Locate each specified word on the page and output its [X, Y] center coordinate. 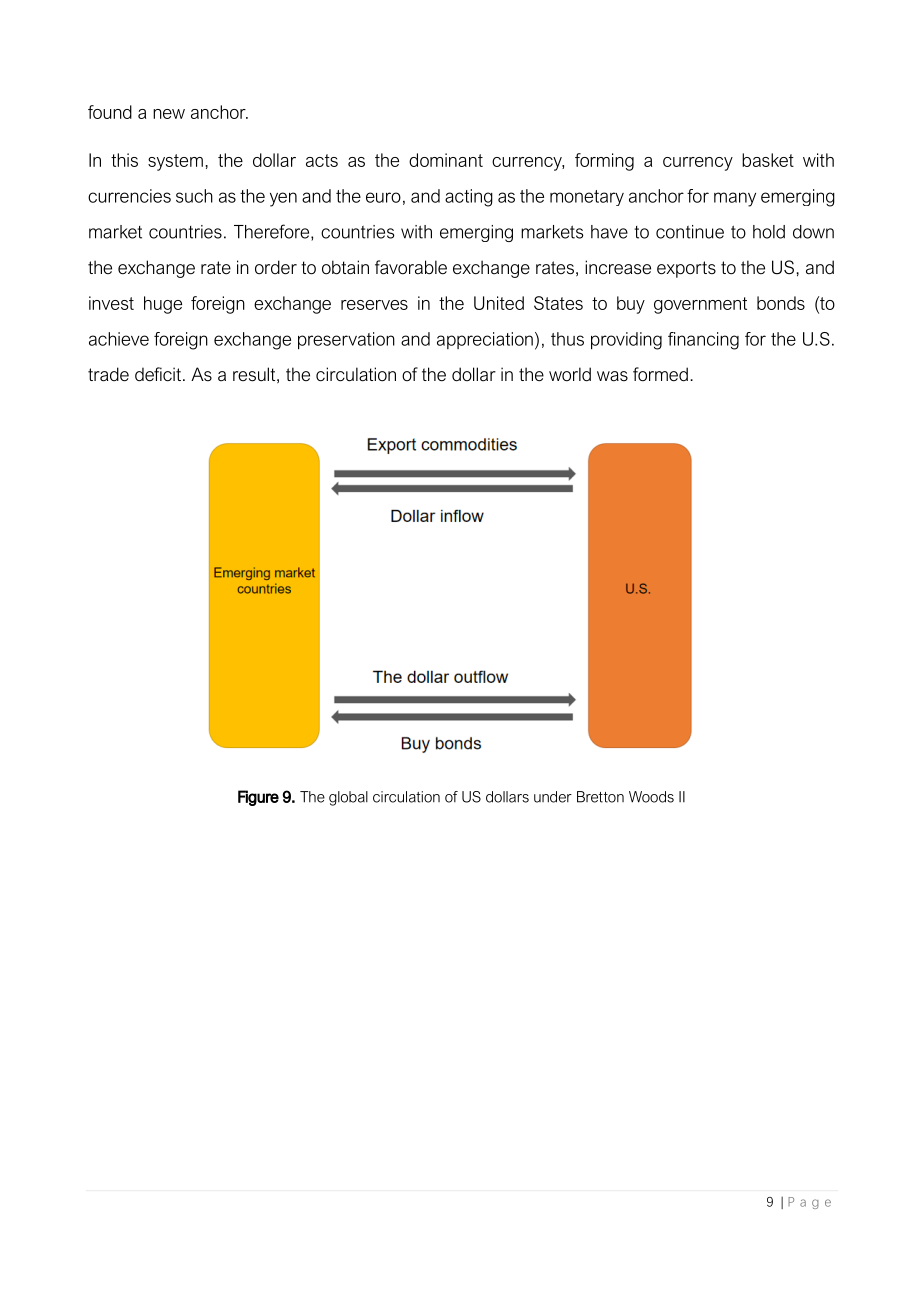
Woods [651, 797]
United [499, 303]
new [169, 114]
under [553, 797]
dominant [446, 160]
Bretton [600, 797]
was [612, 376]
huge [163, 305]
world [570, 374]
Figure [258, 798]
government [700, 305]
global [348, 798]
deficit [158, 374]
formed [660, 374]
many [735, 199]
